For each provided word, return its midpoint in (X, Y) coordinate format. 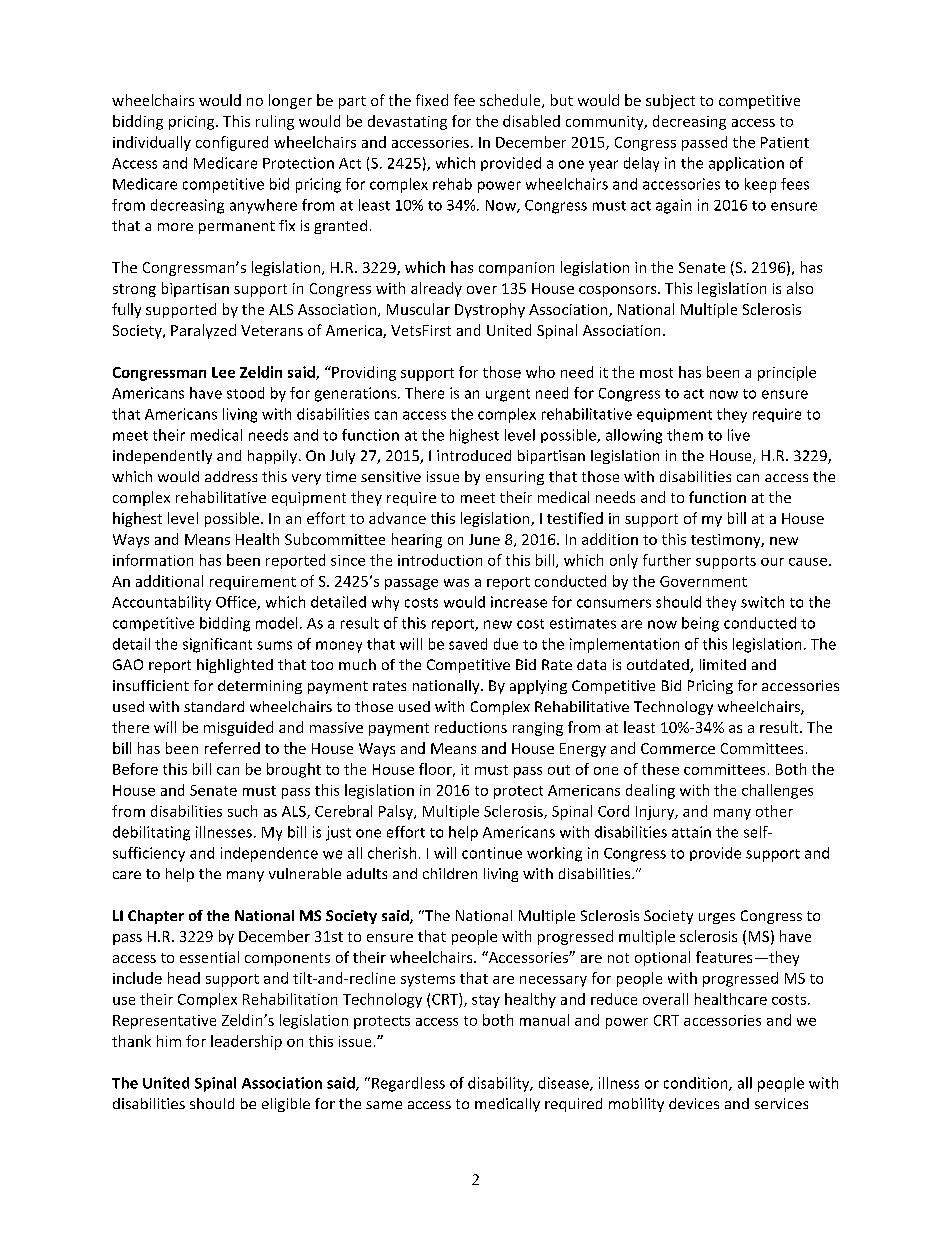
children (450, 873)
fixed (432, 100)
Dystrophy (490, 310)
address (231, 476)
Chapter (156, 917)
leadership (246, 1042)
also (800, 288)
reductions (471, 727)
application (746, 164)
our (772, 562)
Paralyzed (203, 331)
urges (717, 918)
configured (232, 143)
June (484, 539)
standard (214, 706)
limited (723, 664)
